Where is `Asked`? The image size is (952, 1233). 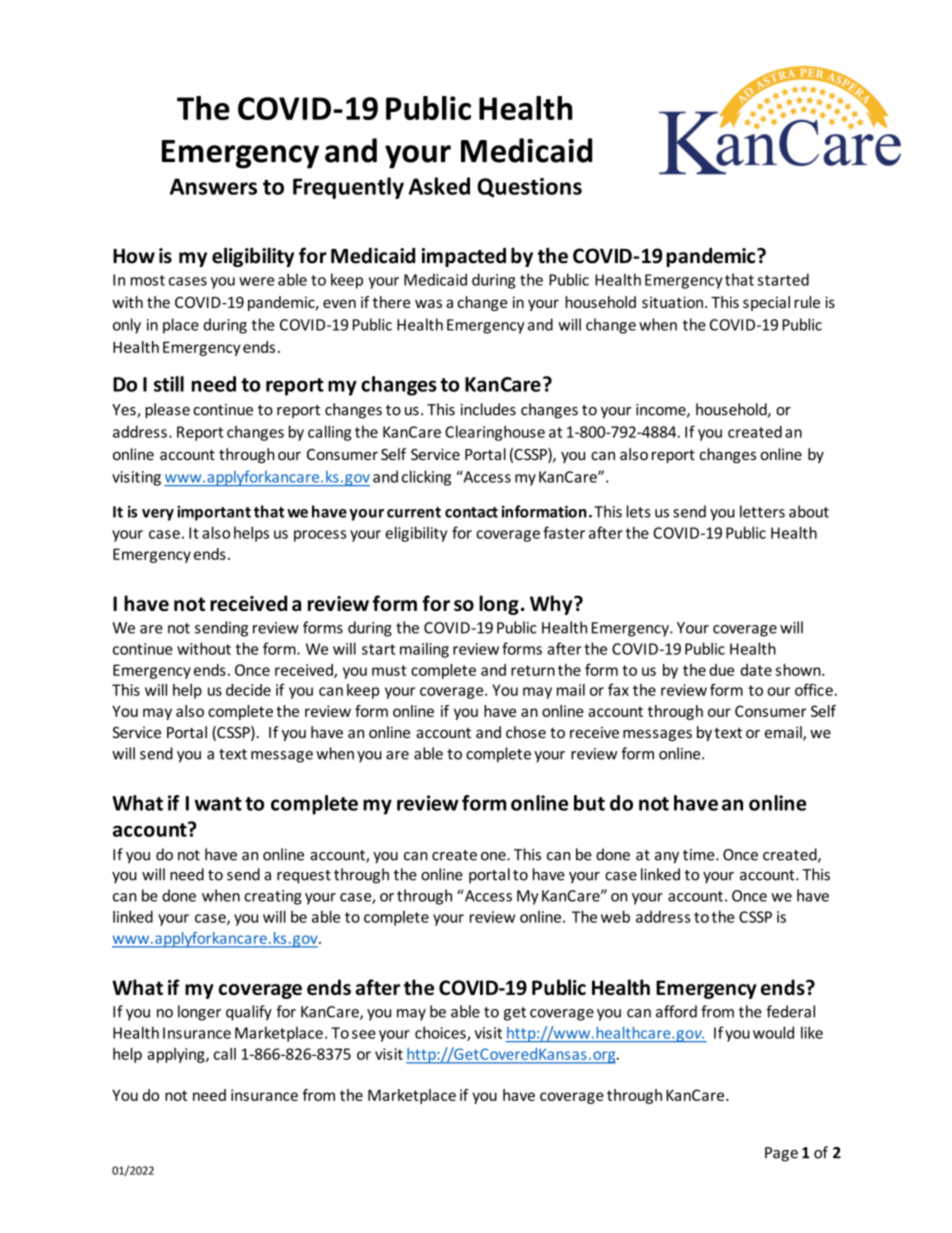
Asked is located at coordinates (439, 186).
